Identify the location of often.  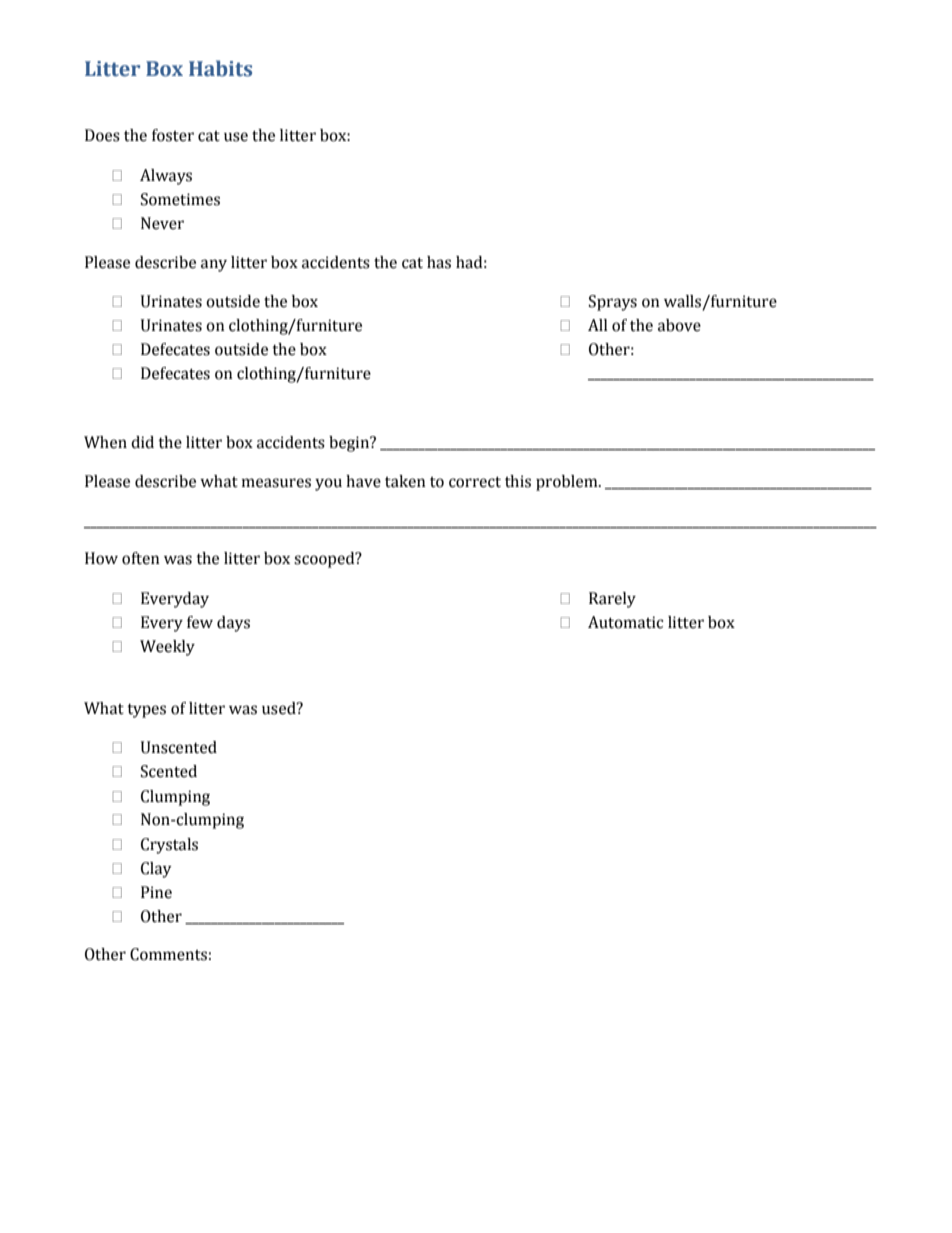
(141, 558).
